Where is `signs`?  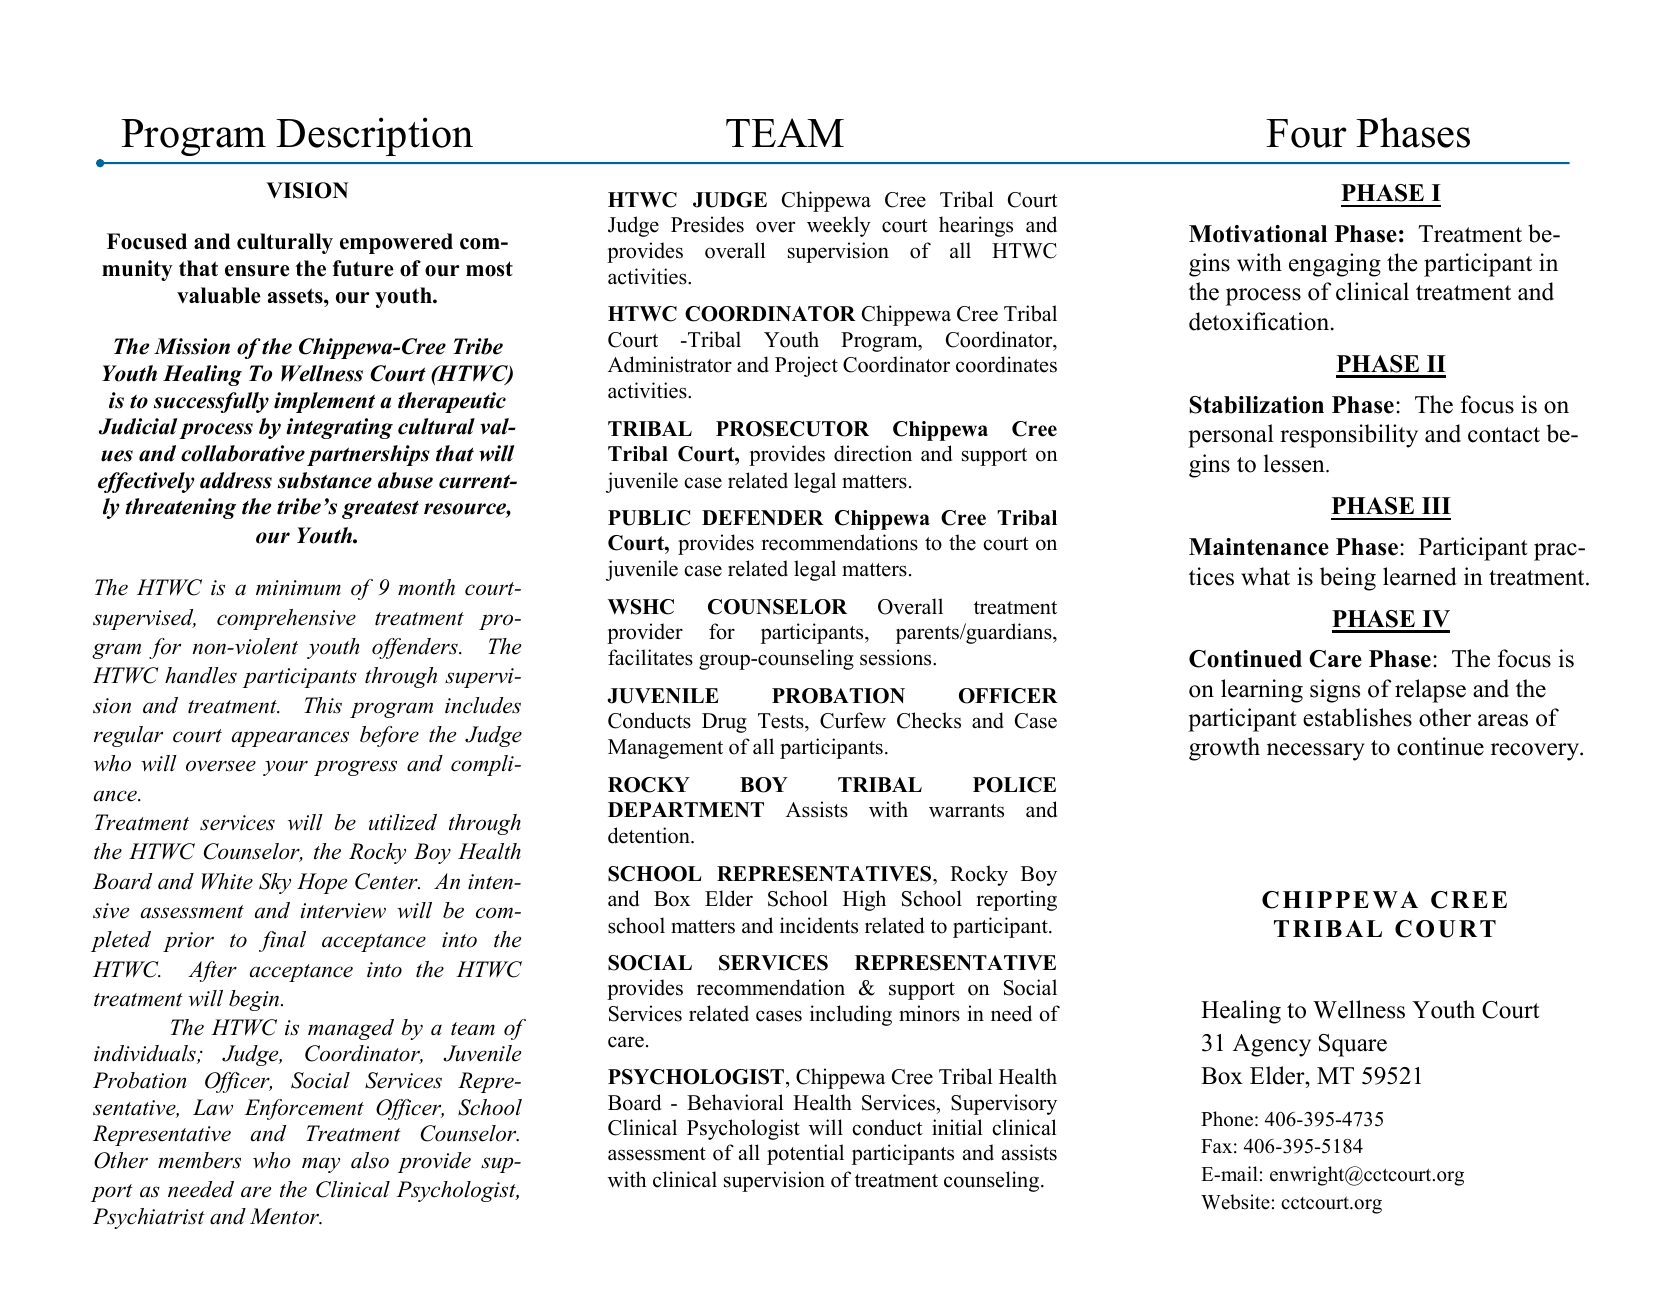
signs is located at coordinates (1335, 691).
